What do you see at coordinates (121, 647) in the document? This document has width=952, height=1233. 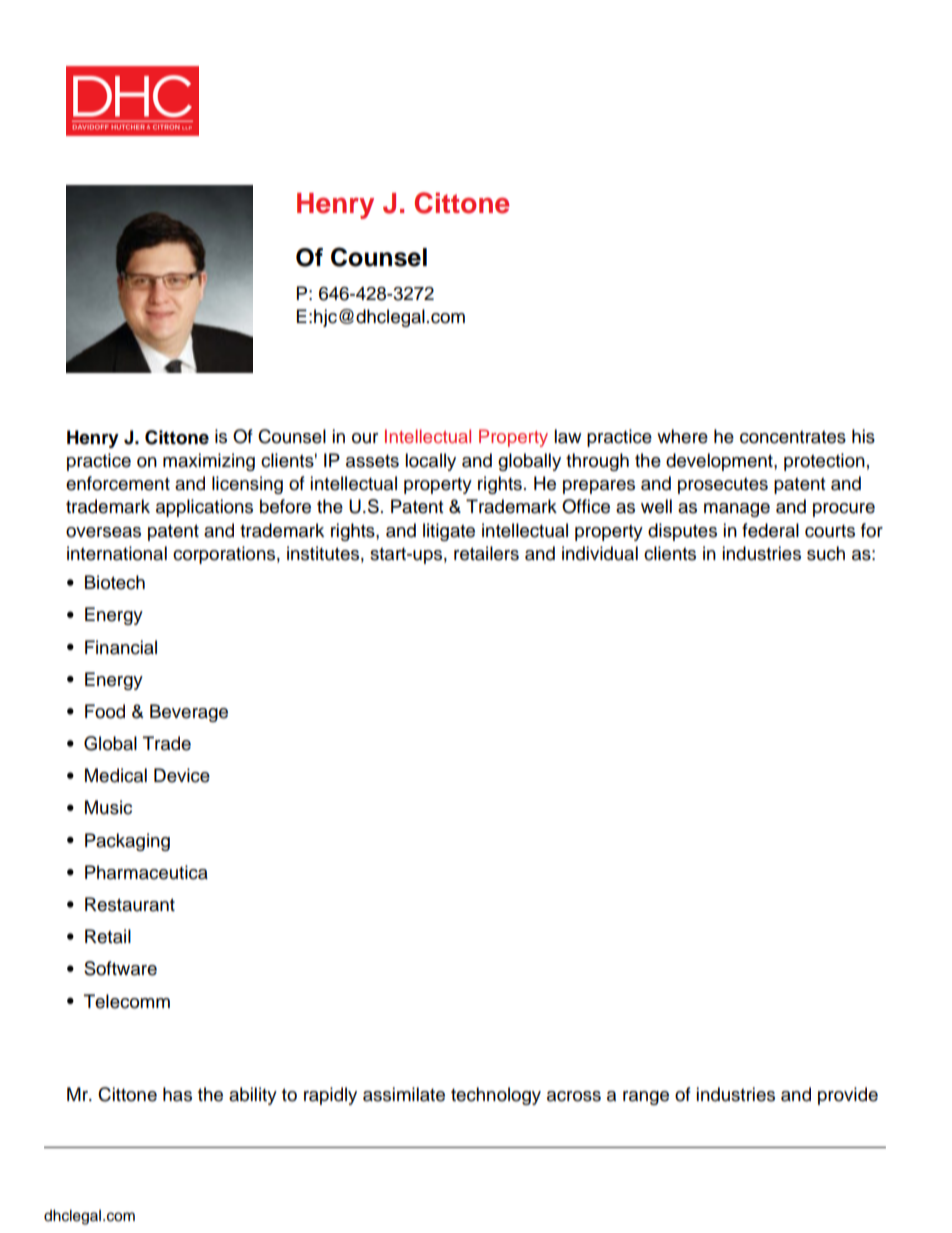 I see `Financial` at bounding box center [121, 647].
